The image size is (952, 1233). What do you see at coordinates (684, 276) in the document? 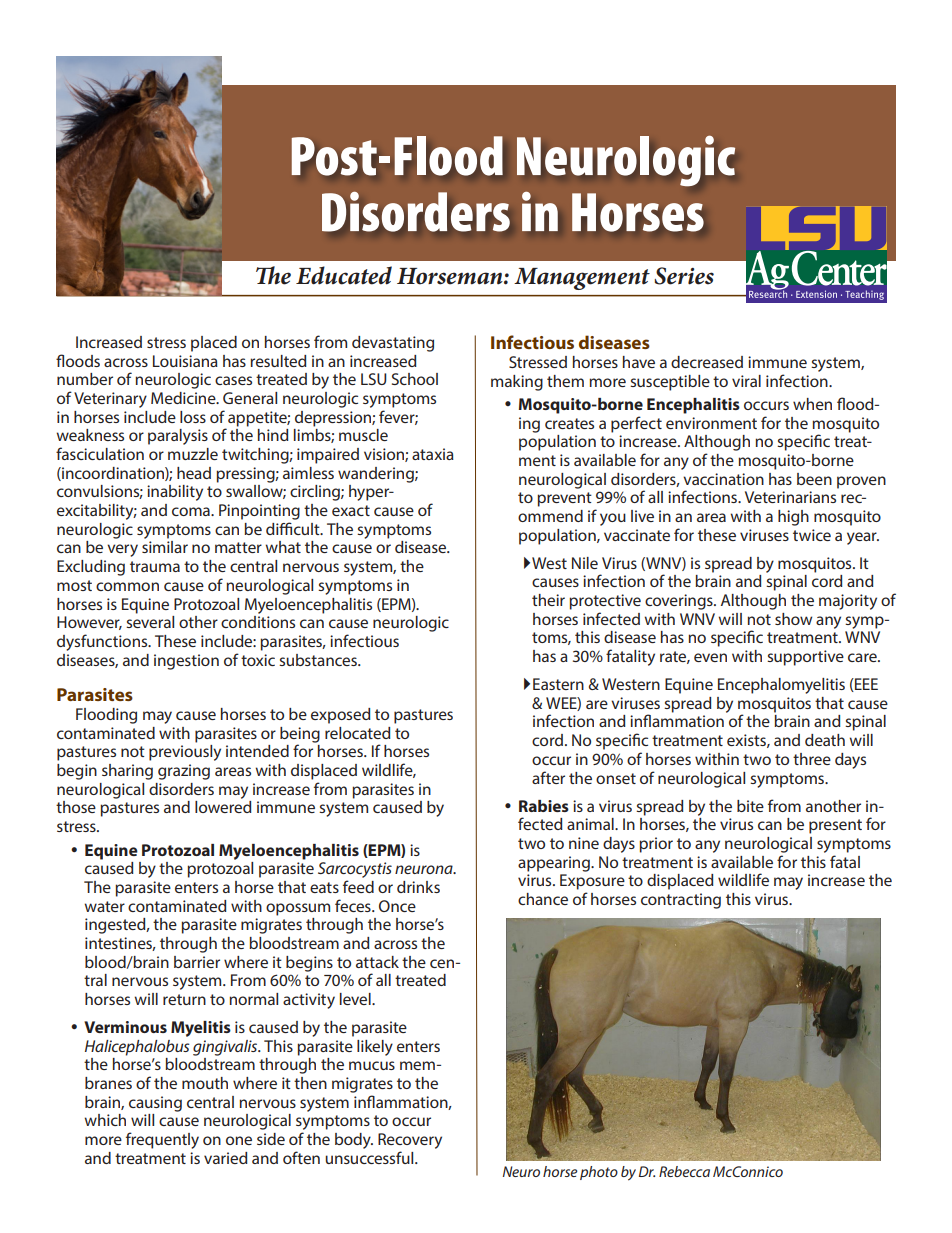
I see `Series` at bounding box center [684, 276].
